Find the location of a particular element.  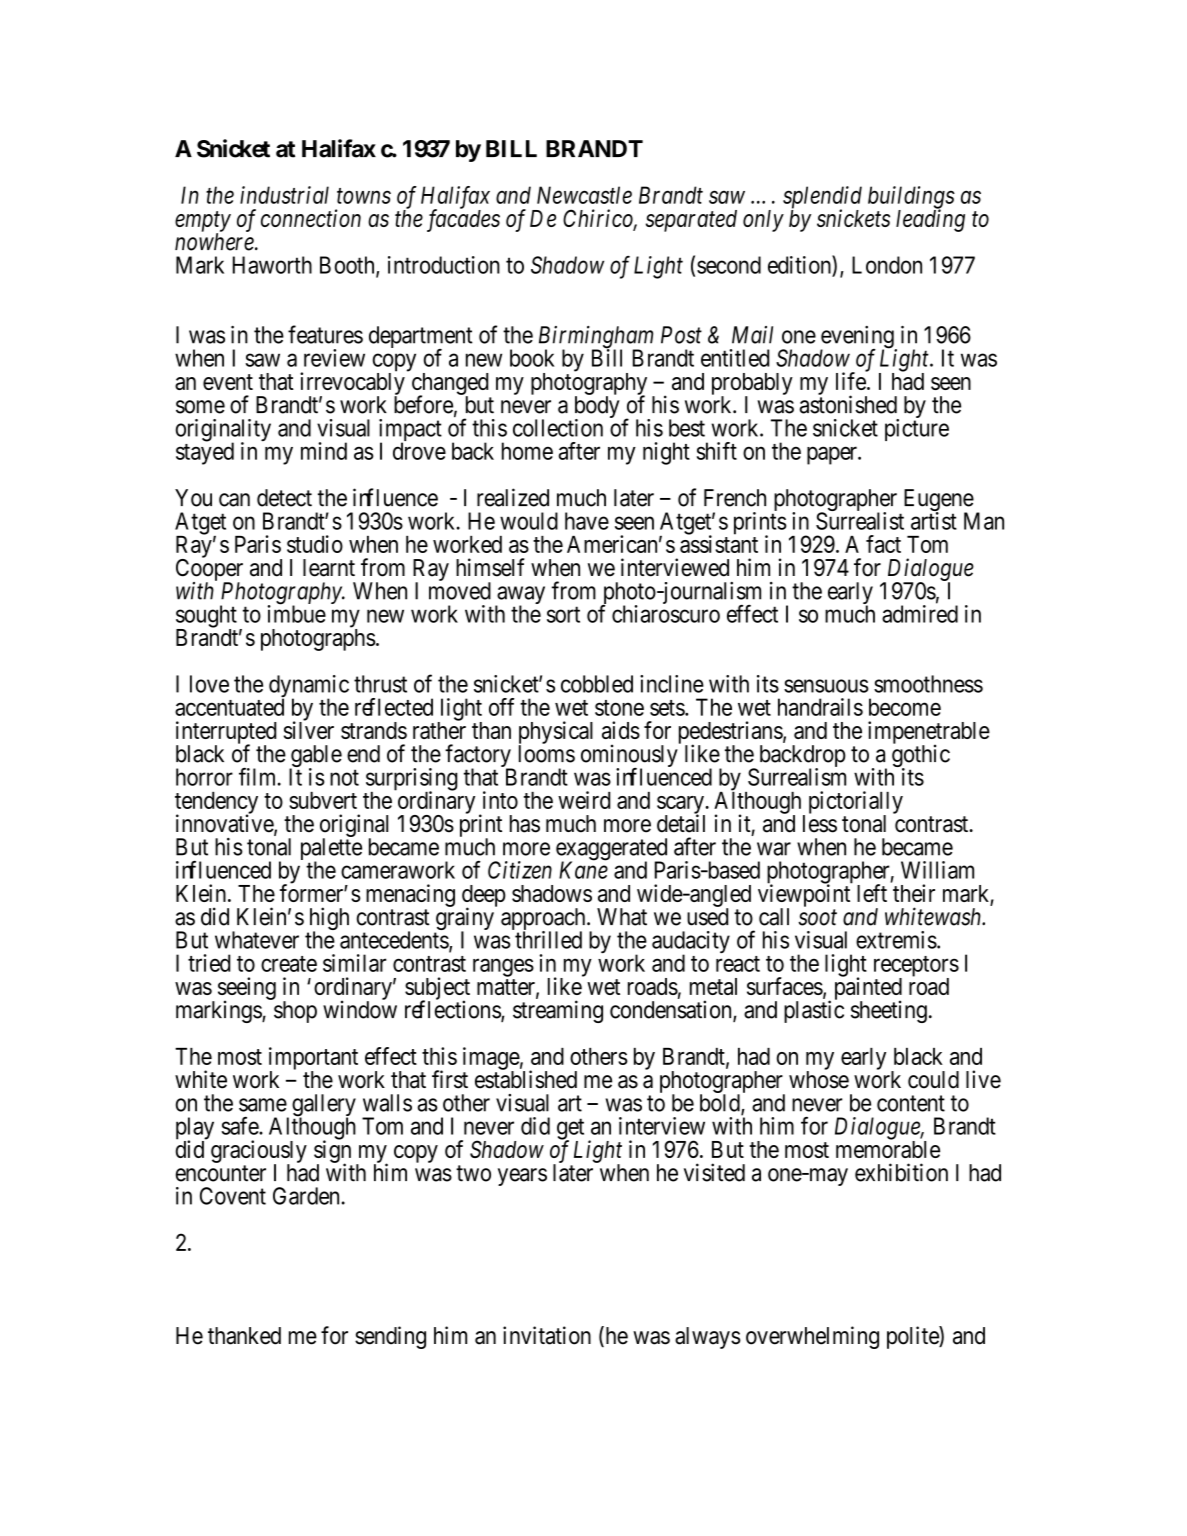

mind is located at coordinates (324, 451).
